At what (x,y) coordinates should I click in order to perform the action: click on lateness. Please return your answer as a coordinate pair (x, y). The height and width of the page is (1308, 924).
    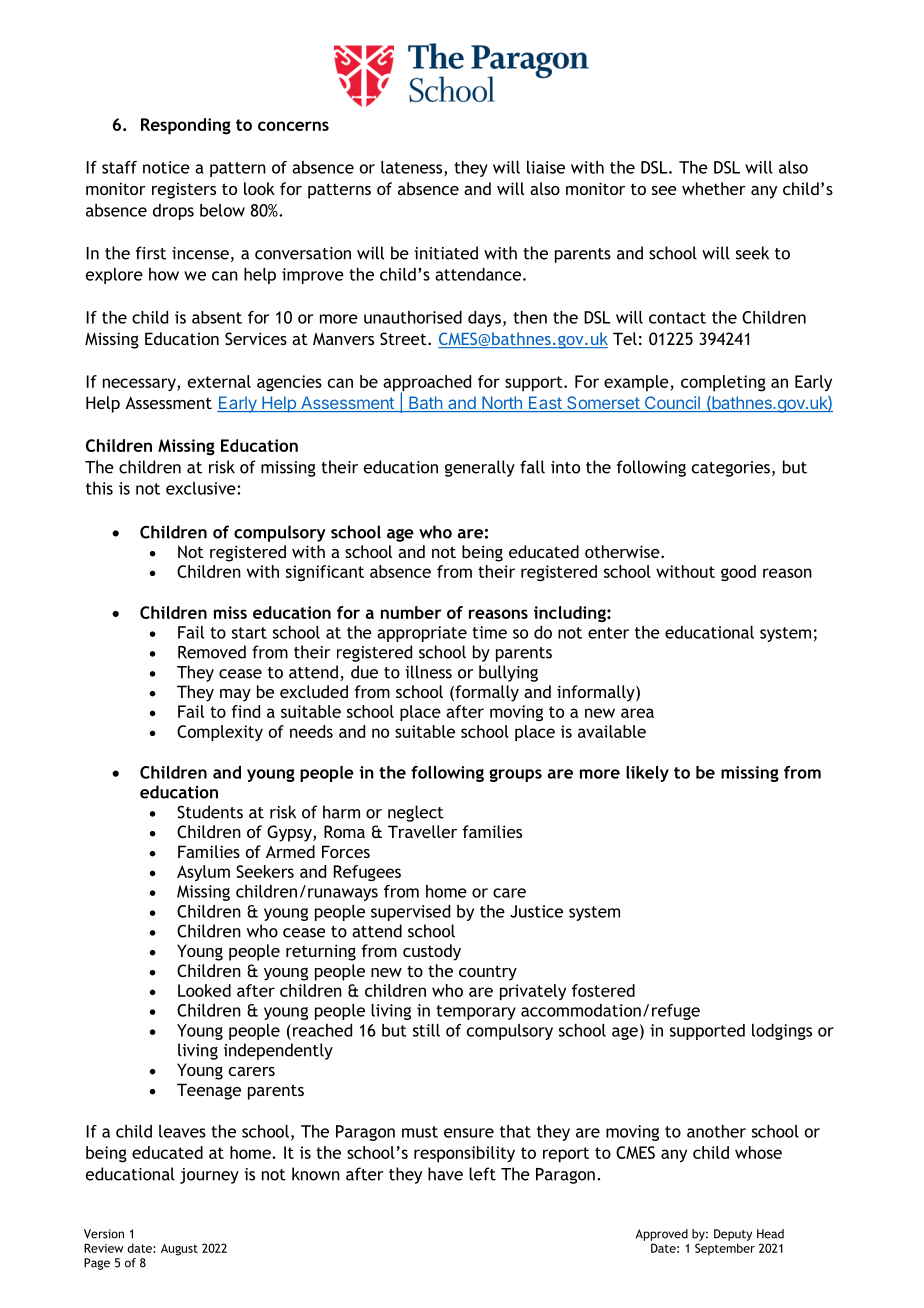
    Looking at the image, I should click on (413, 168).
